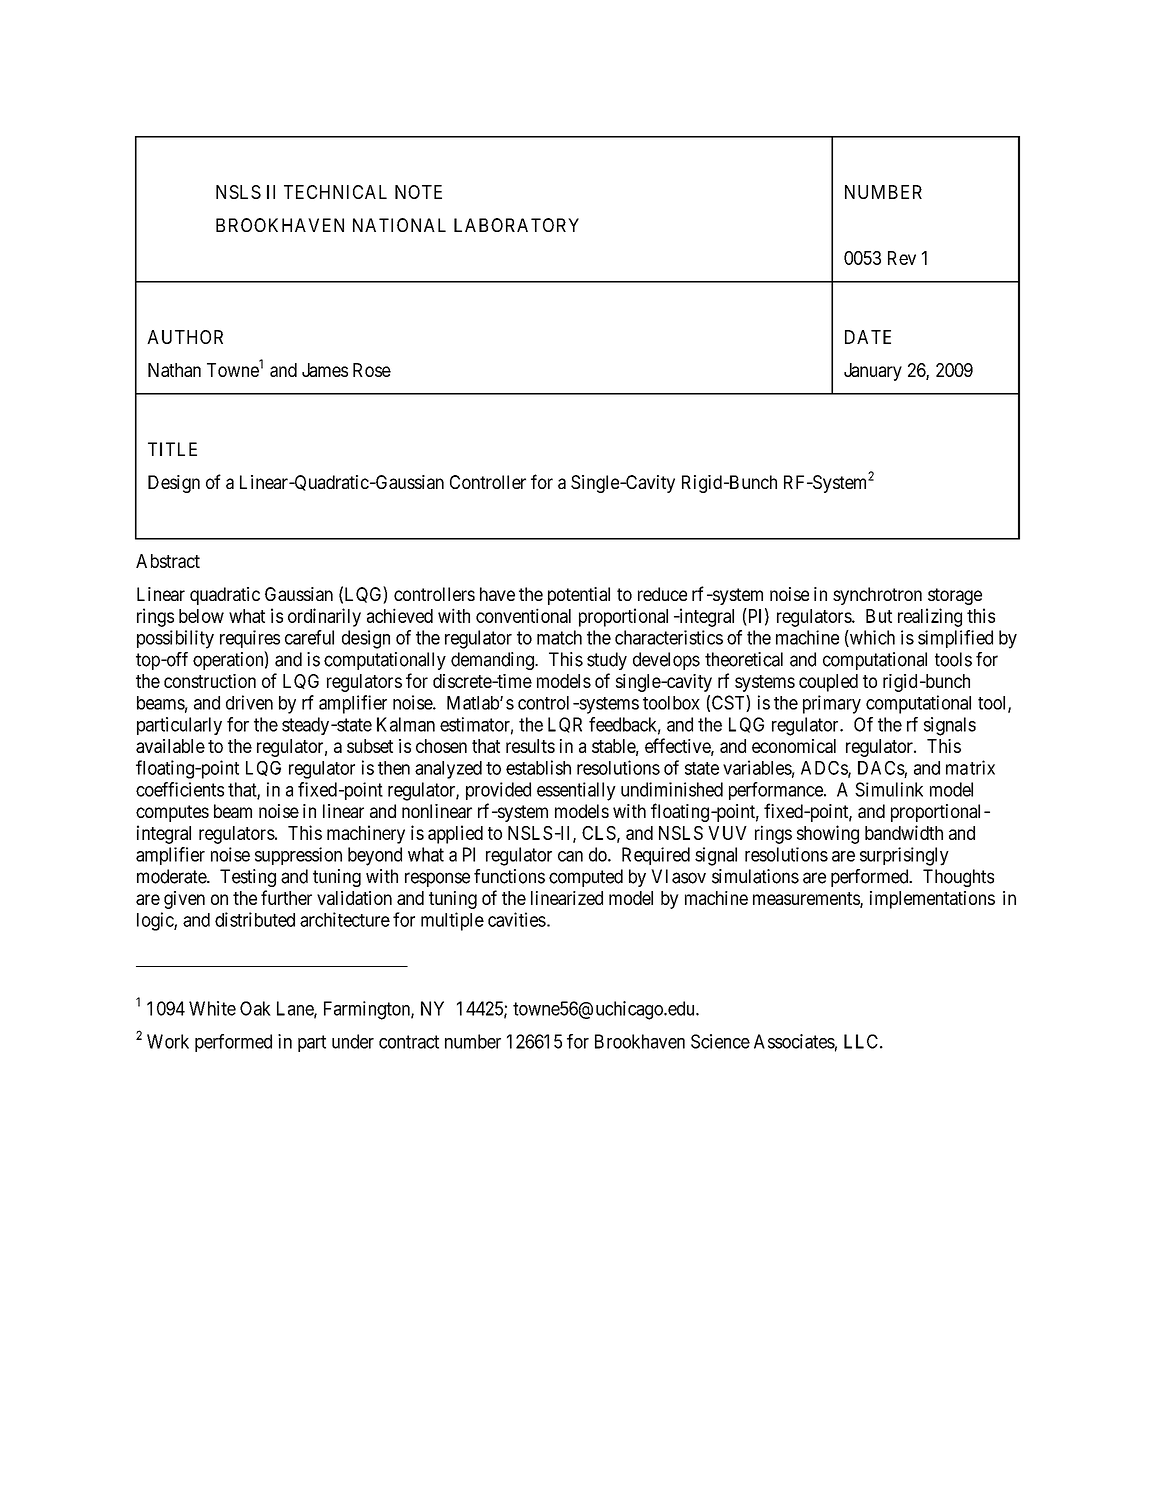  Describe the element at coordinates (720, 1041) in the screenshot. I see `Science` at that location.
